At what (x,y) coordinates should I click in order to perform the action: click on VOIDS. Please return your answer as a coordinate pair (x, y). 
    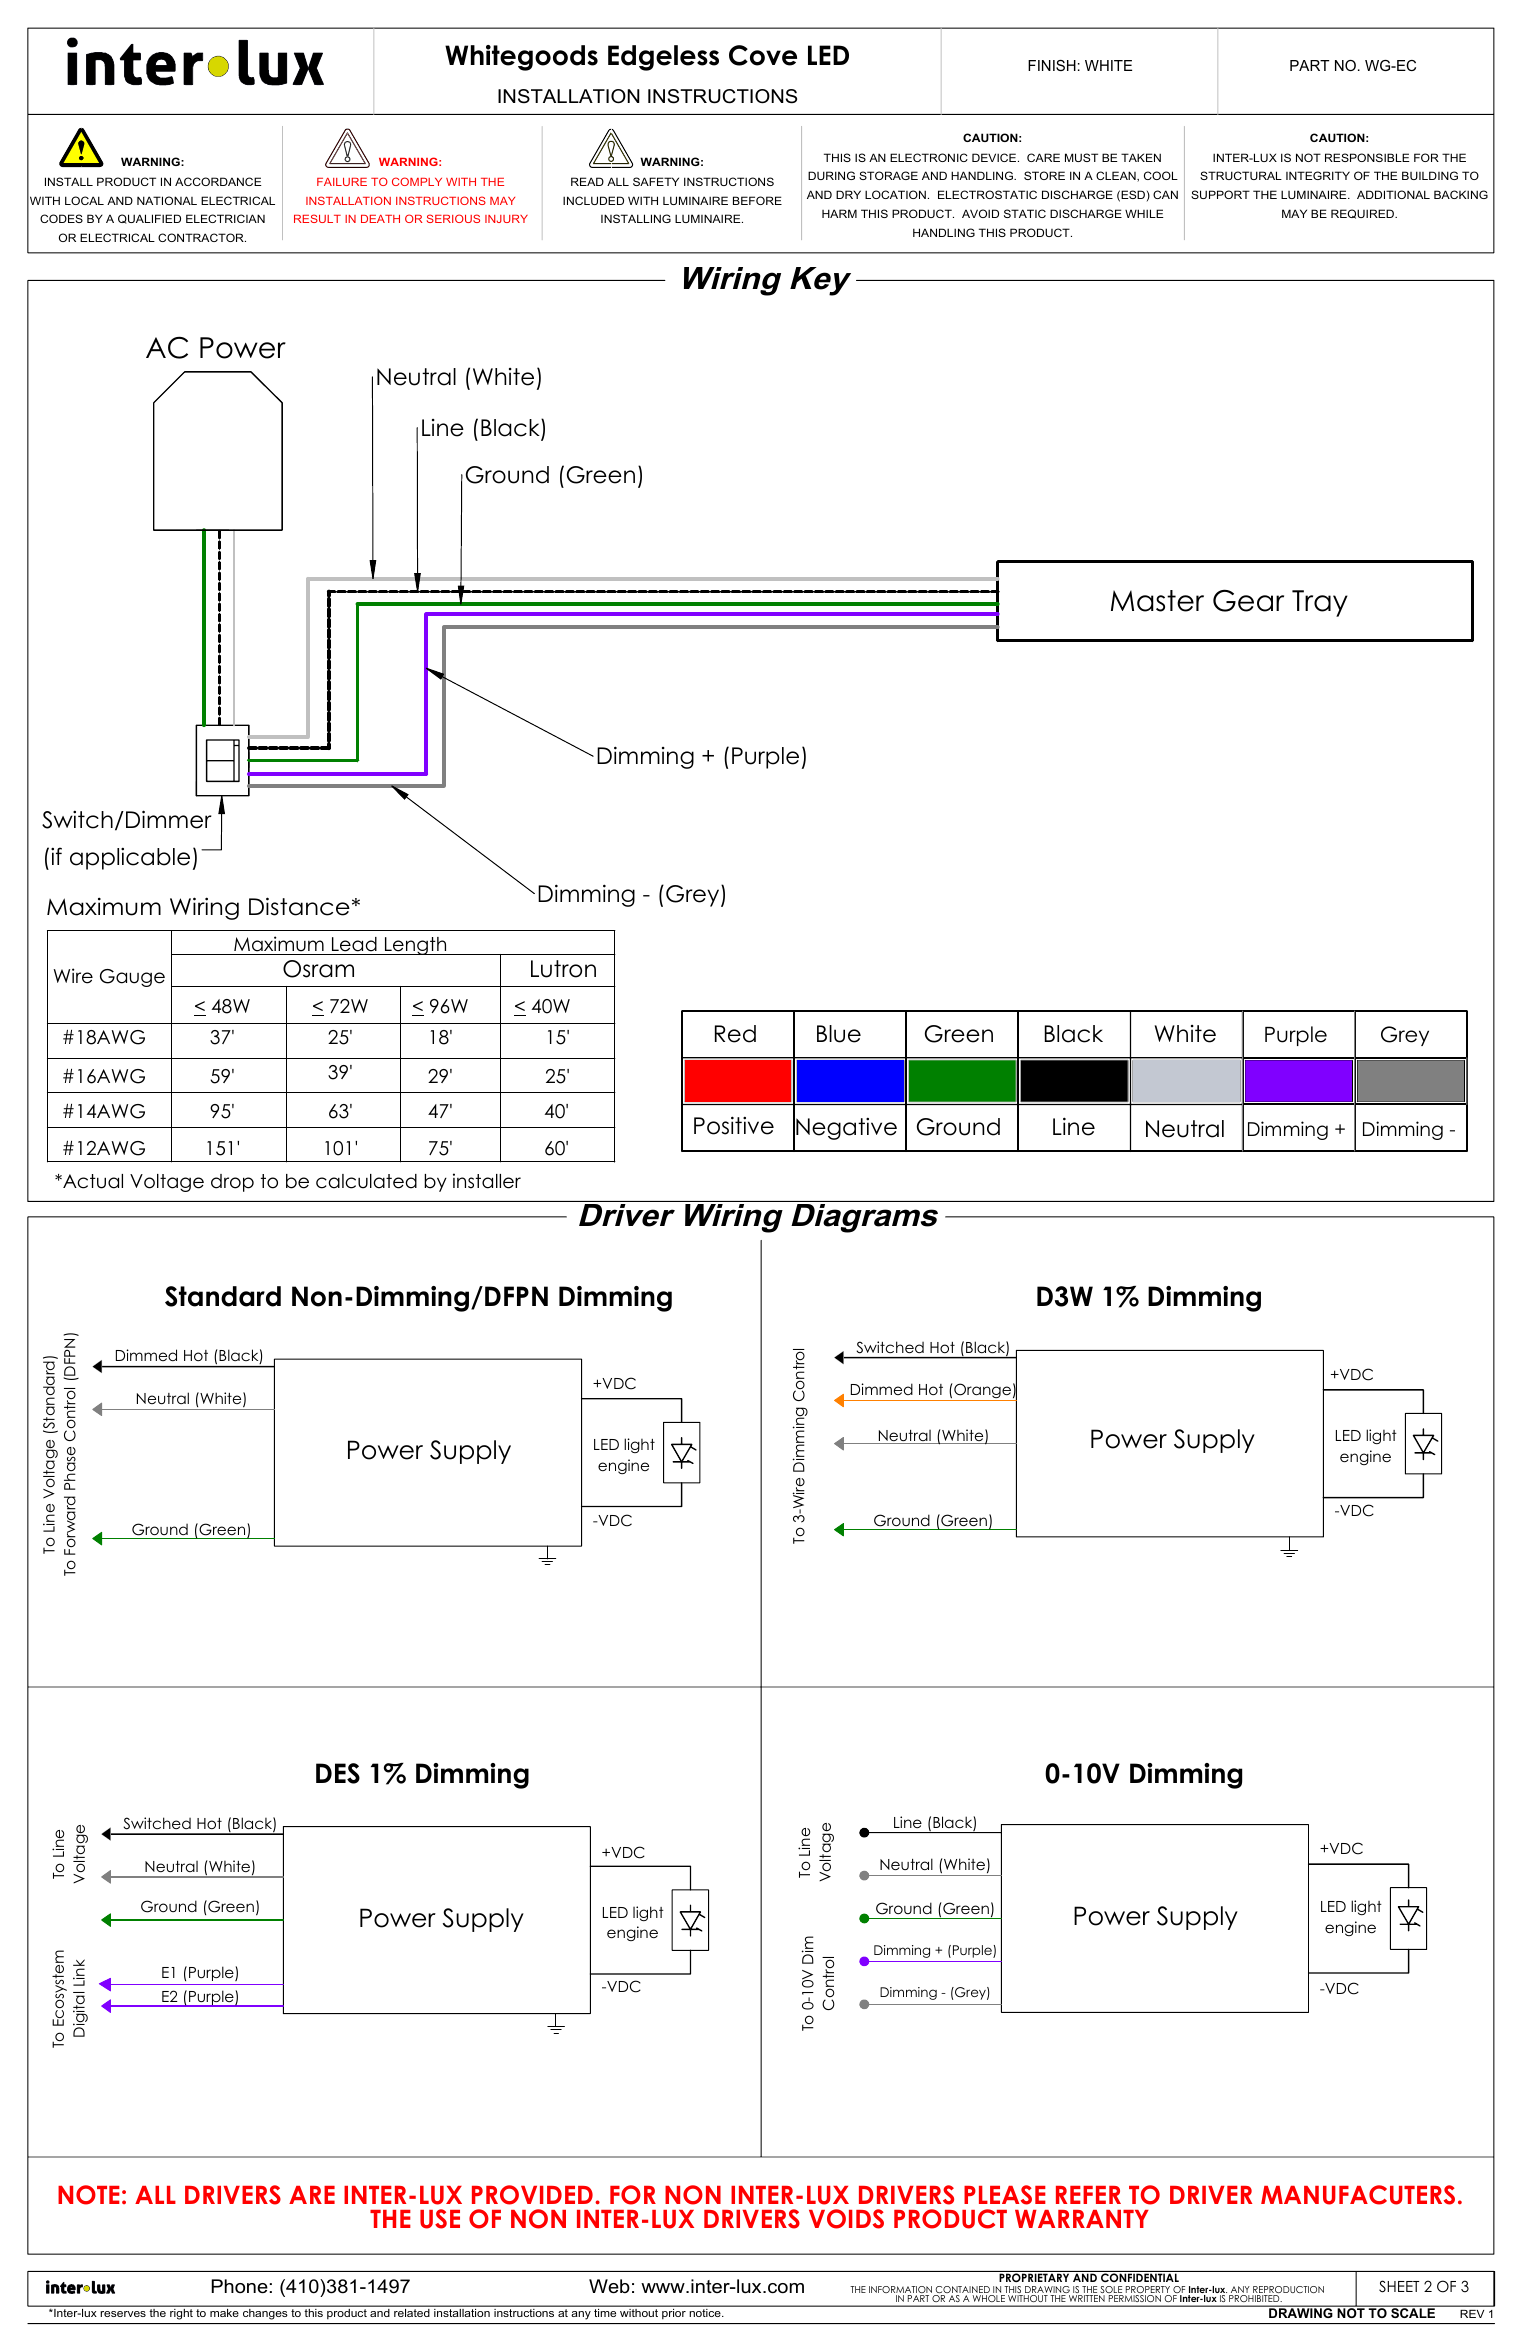
    Looking at the image, I should click on (846, 2219).
